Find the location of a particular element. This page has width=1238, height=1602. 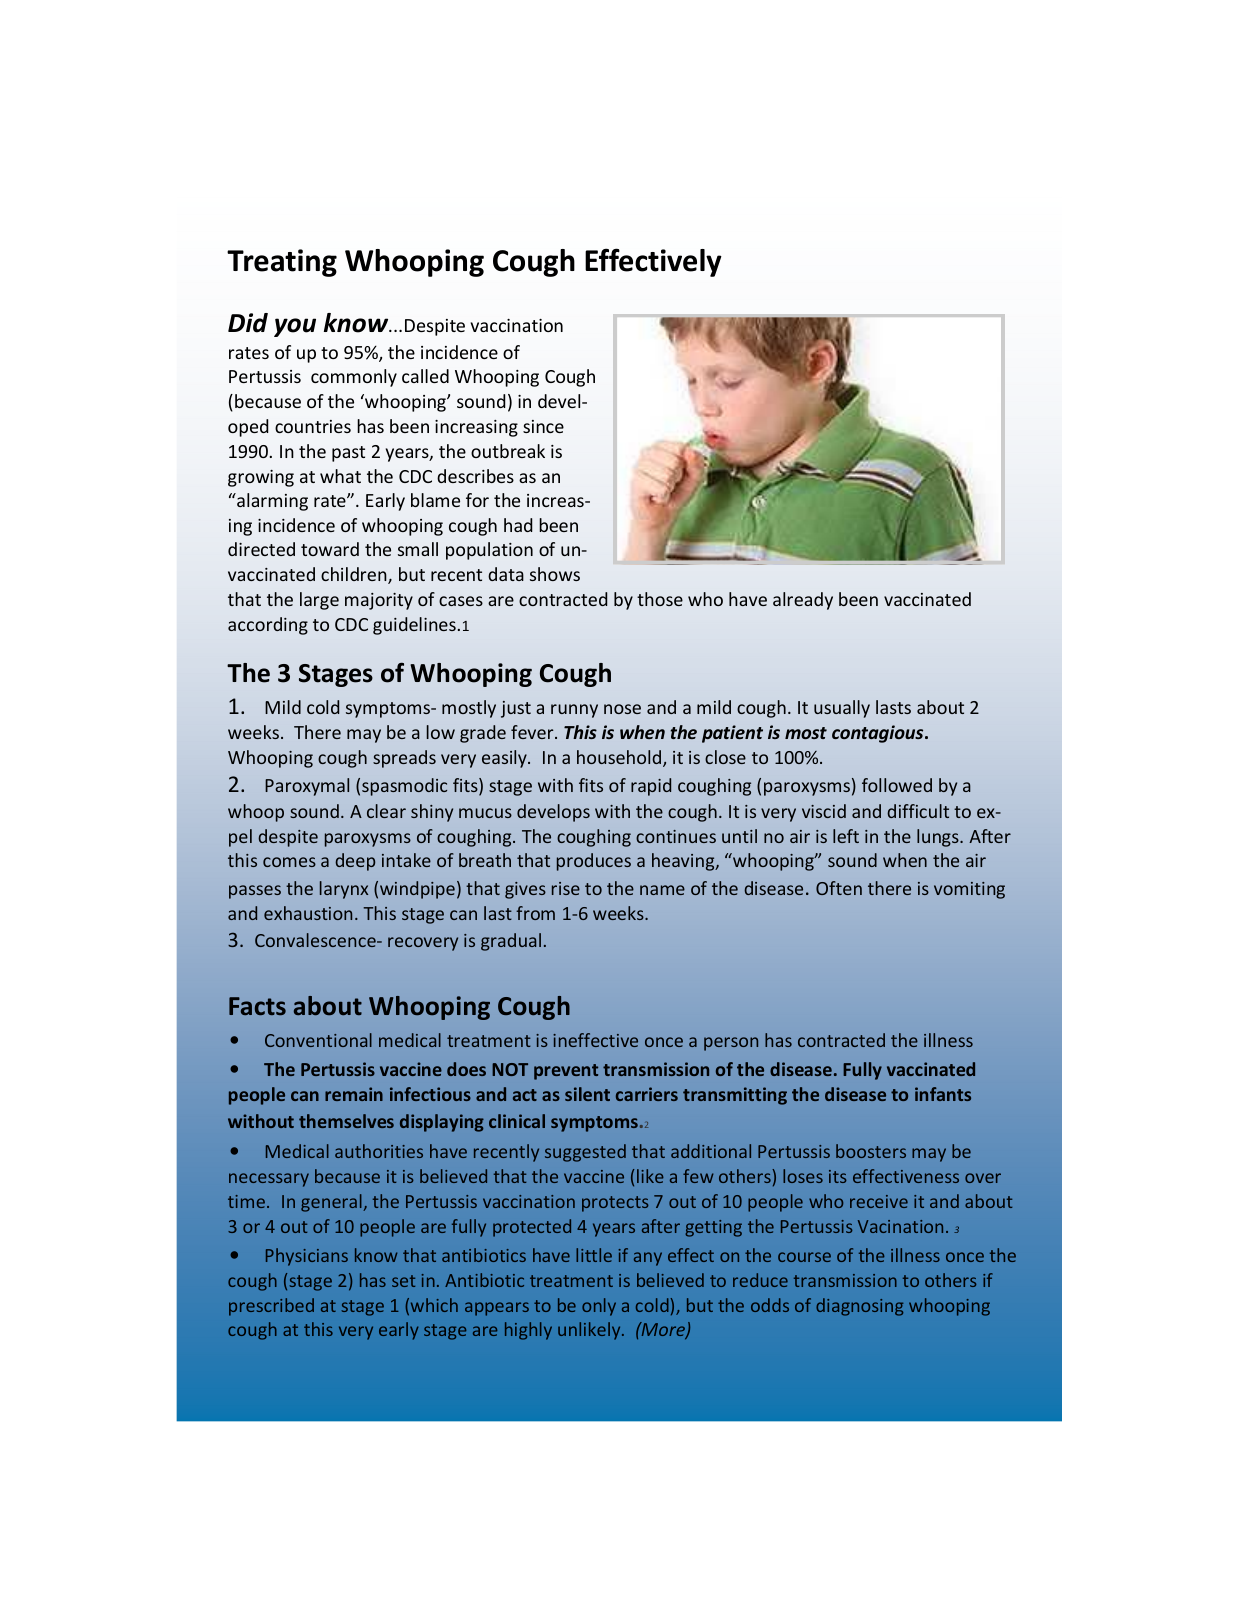

remain is located at coordinates (354, 1094).
